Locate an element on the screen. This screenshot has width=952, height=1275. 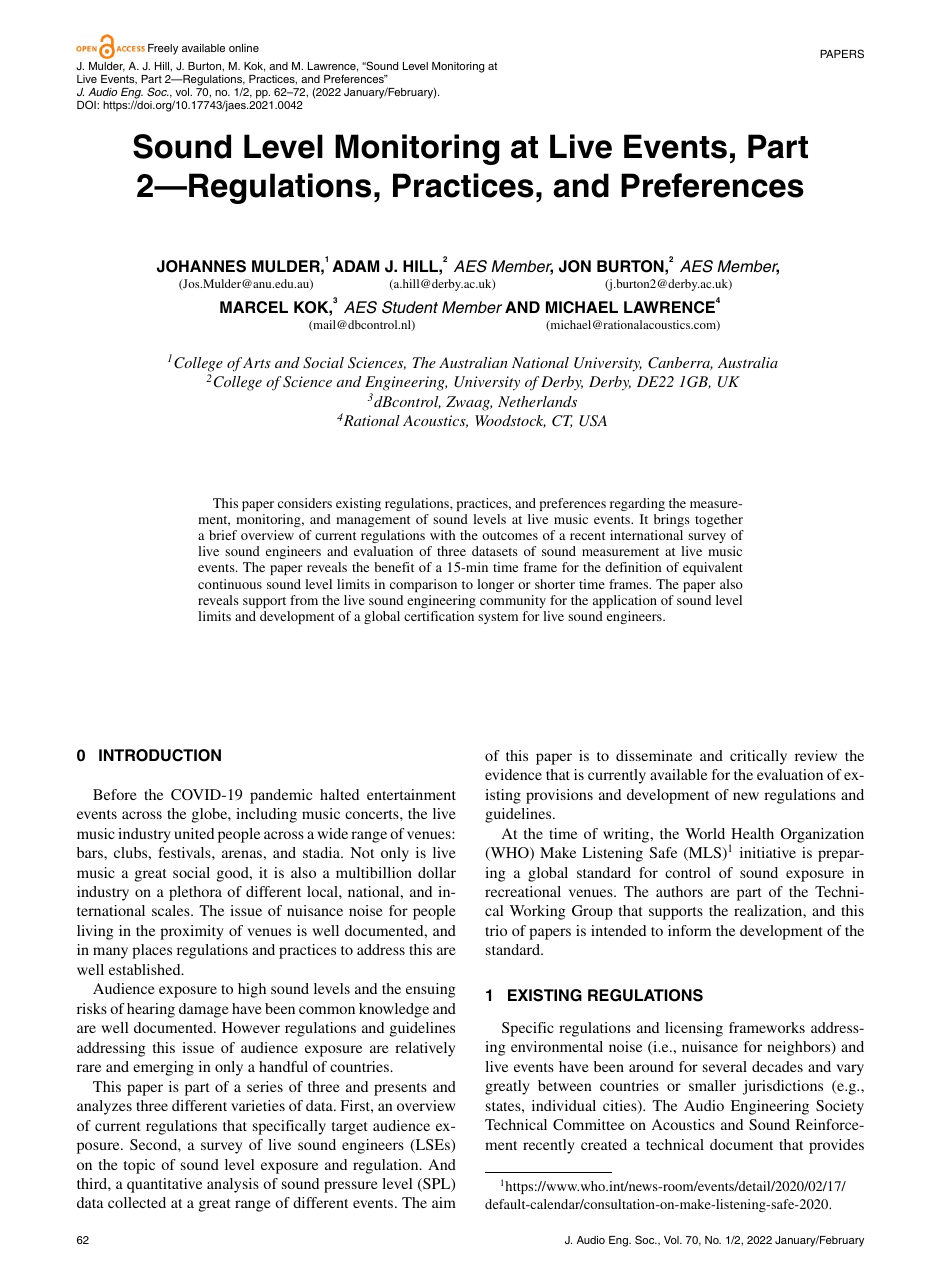
Freely is located at coordinates (163, 49).
